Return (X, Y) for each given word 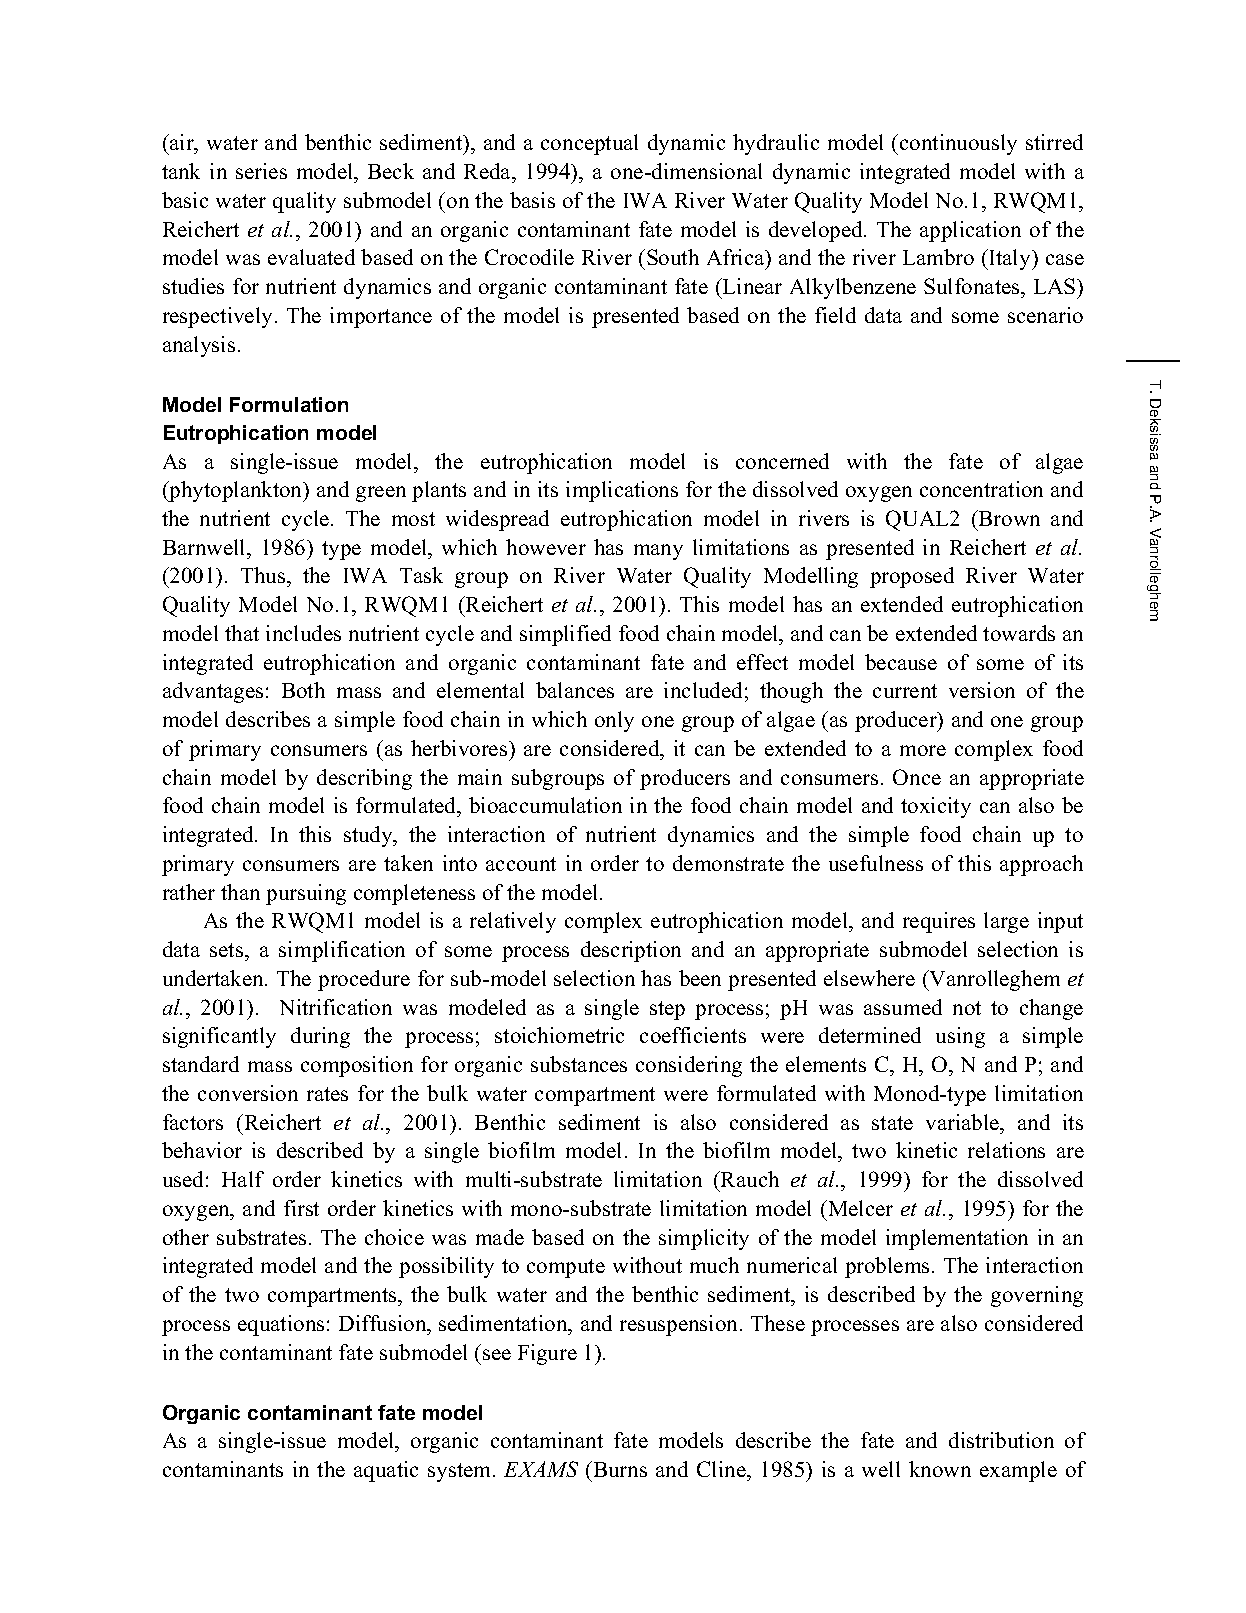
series (261, 171)
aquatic (386, 1471)
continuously (958, 144)
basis (532, 200)
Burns (619, 1469)
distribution (1001, 1440)
